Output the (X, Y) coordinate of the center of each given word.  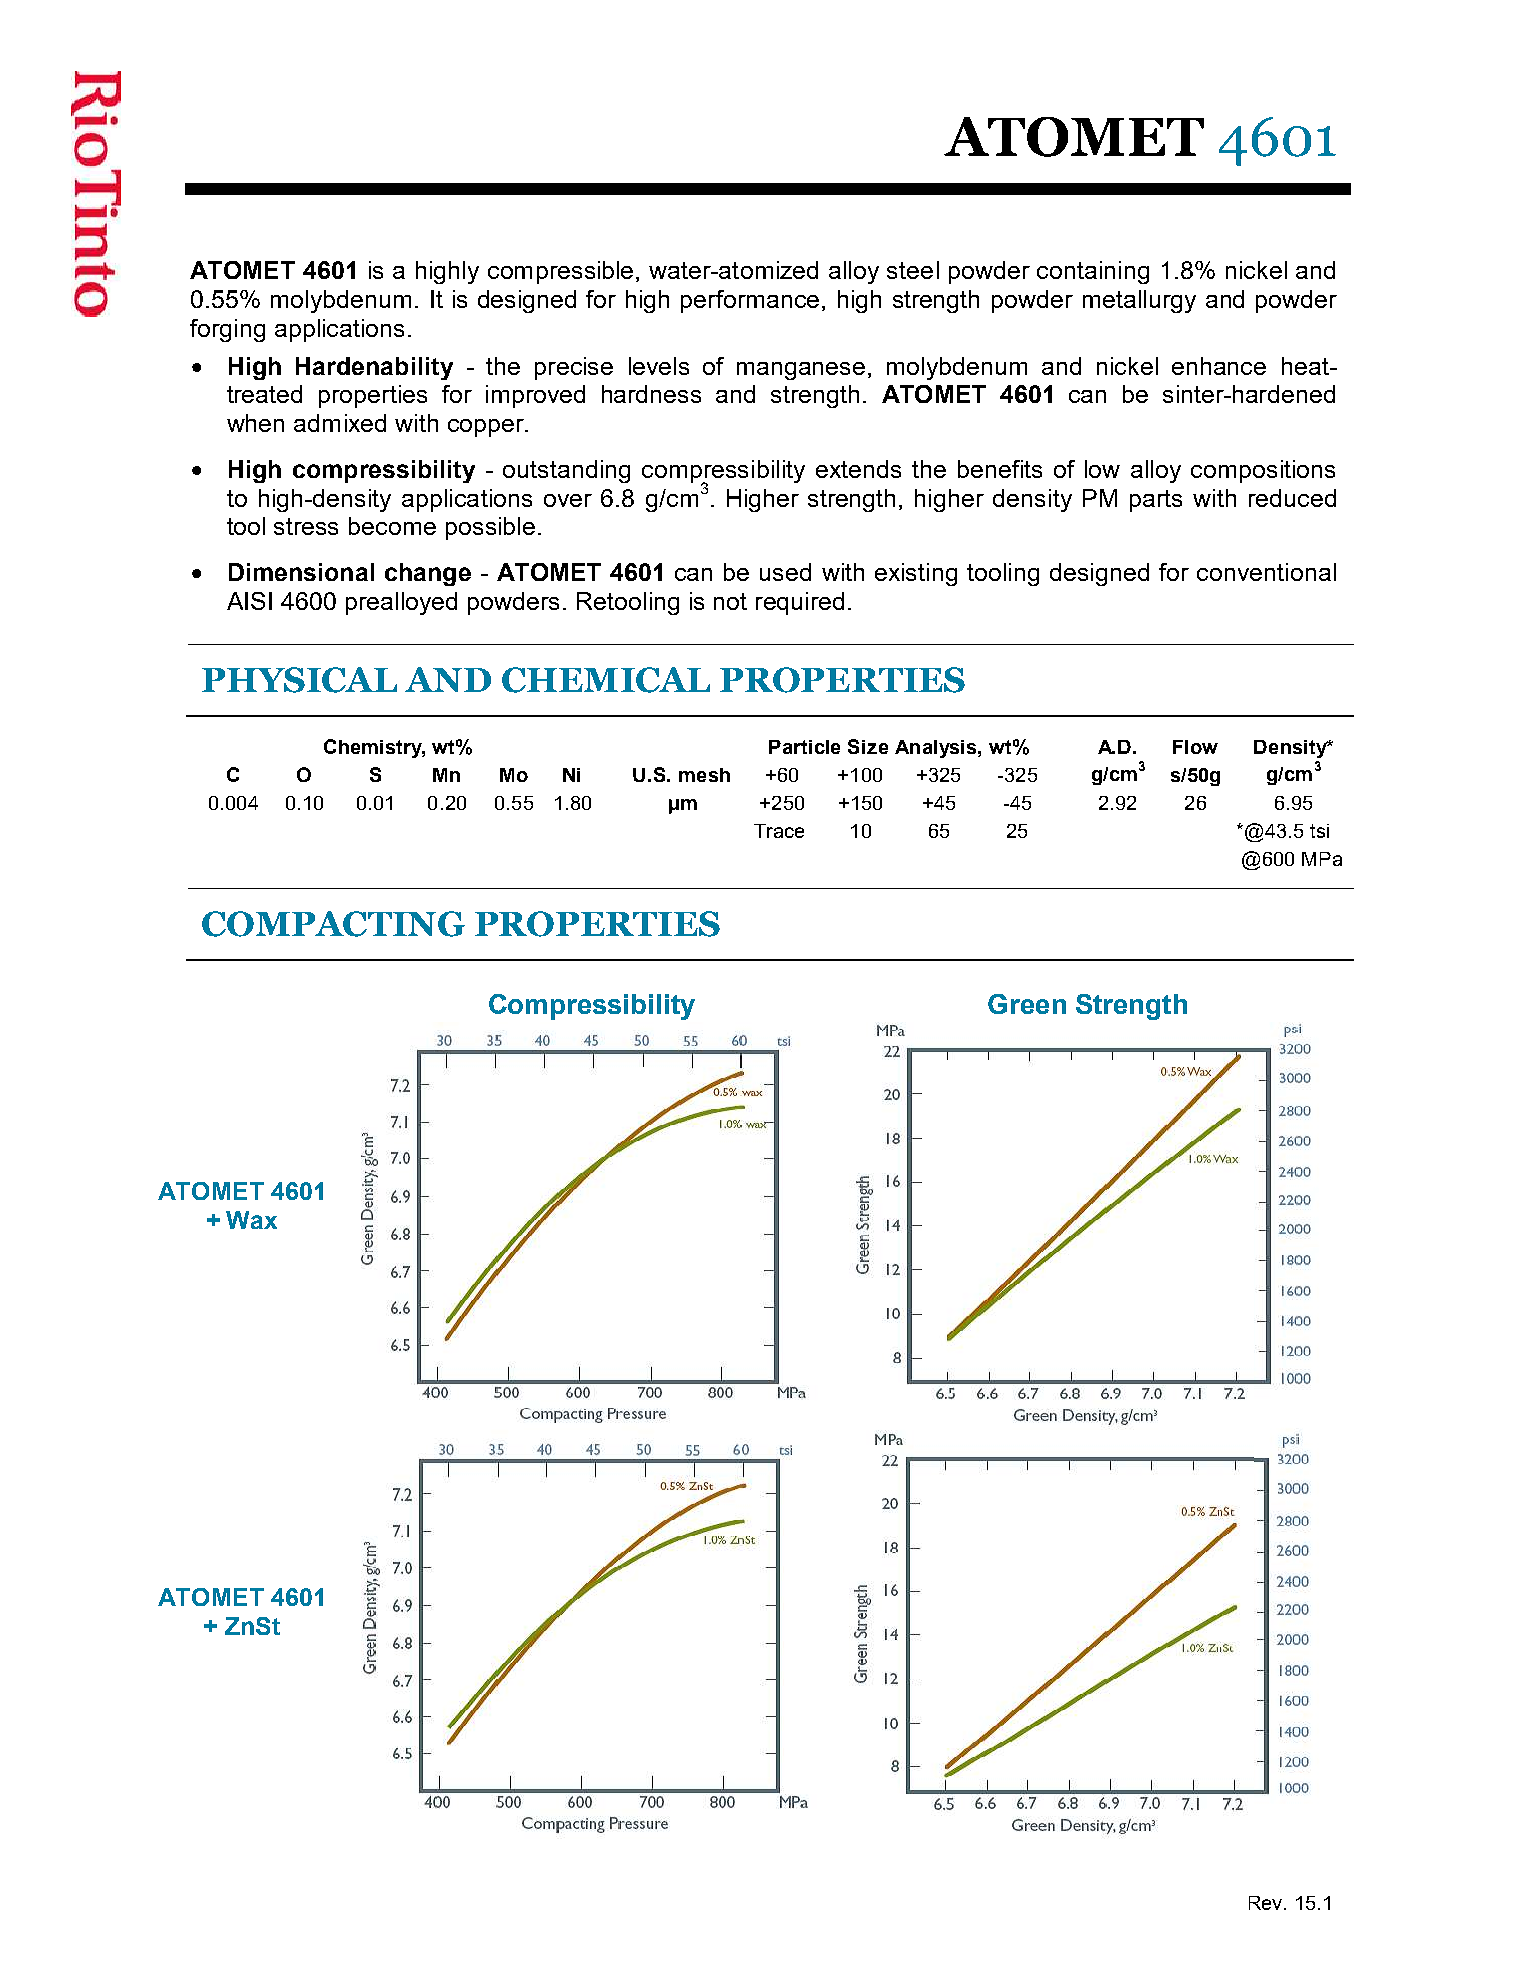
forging (227, 330)
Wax (251, 1220)
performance (750, 301)
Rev (1267, 1903)
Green (1027, 1004)
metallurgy (1139, 301)
